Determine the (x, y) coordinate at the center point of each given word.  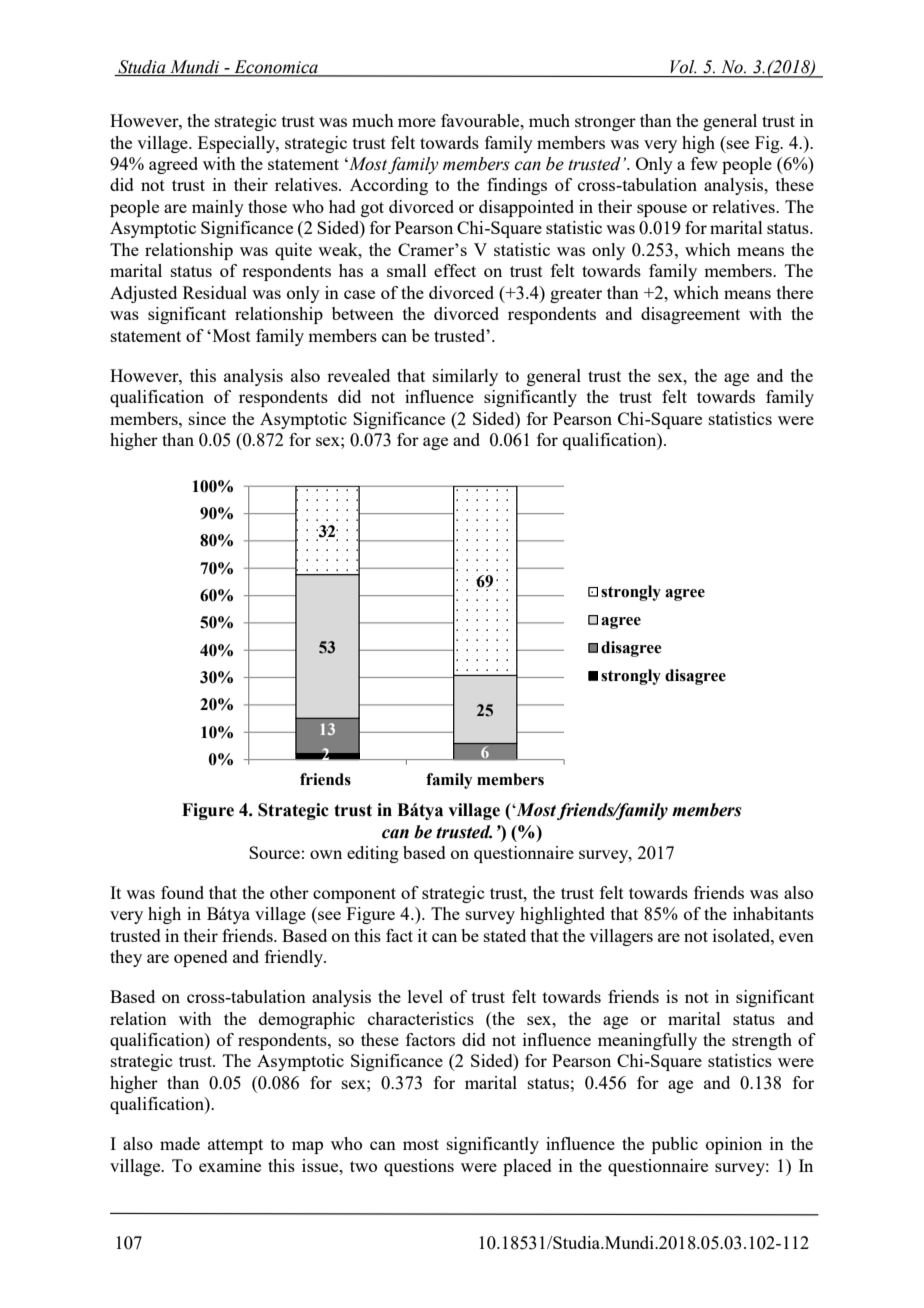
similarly (465, 377)
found (182, 892)
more (417, 122)
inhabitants (773, 913)
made (180, 1143)
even (796, 937)
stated (505, 935)
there (795, 292)
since (207, 418)
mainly (218, 208)
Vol (683, 67)
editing (373, 854)
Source (274, 852)
